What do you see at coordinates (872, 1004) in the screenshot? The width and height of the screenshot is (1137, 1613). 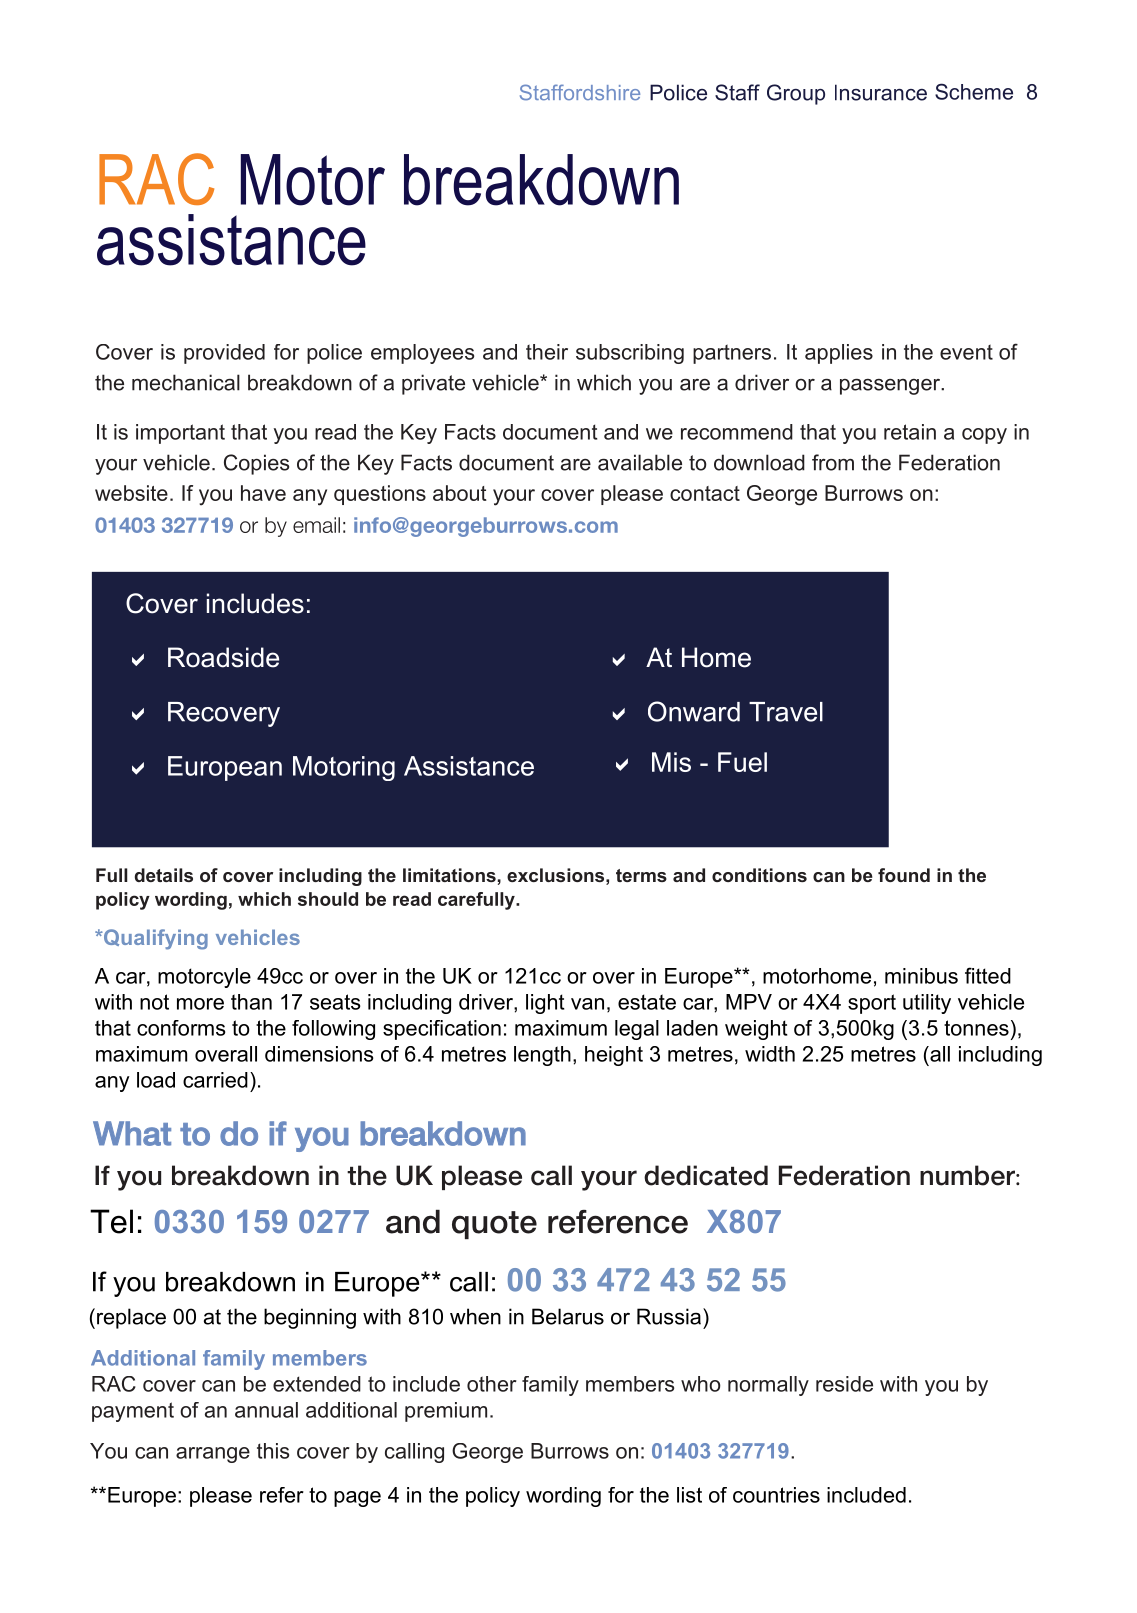 I see `sport` at bounding box center [872, 1004].
